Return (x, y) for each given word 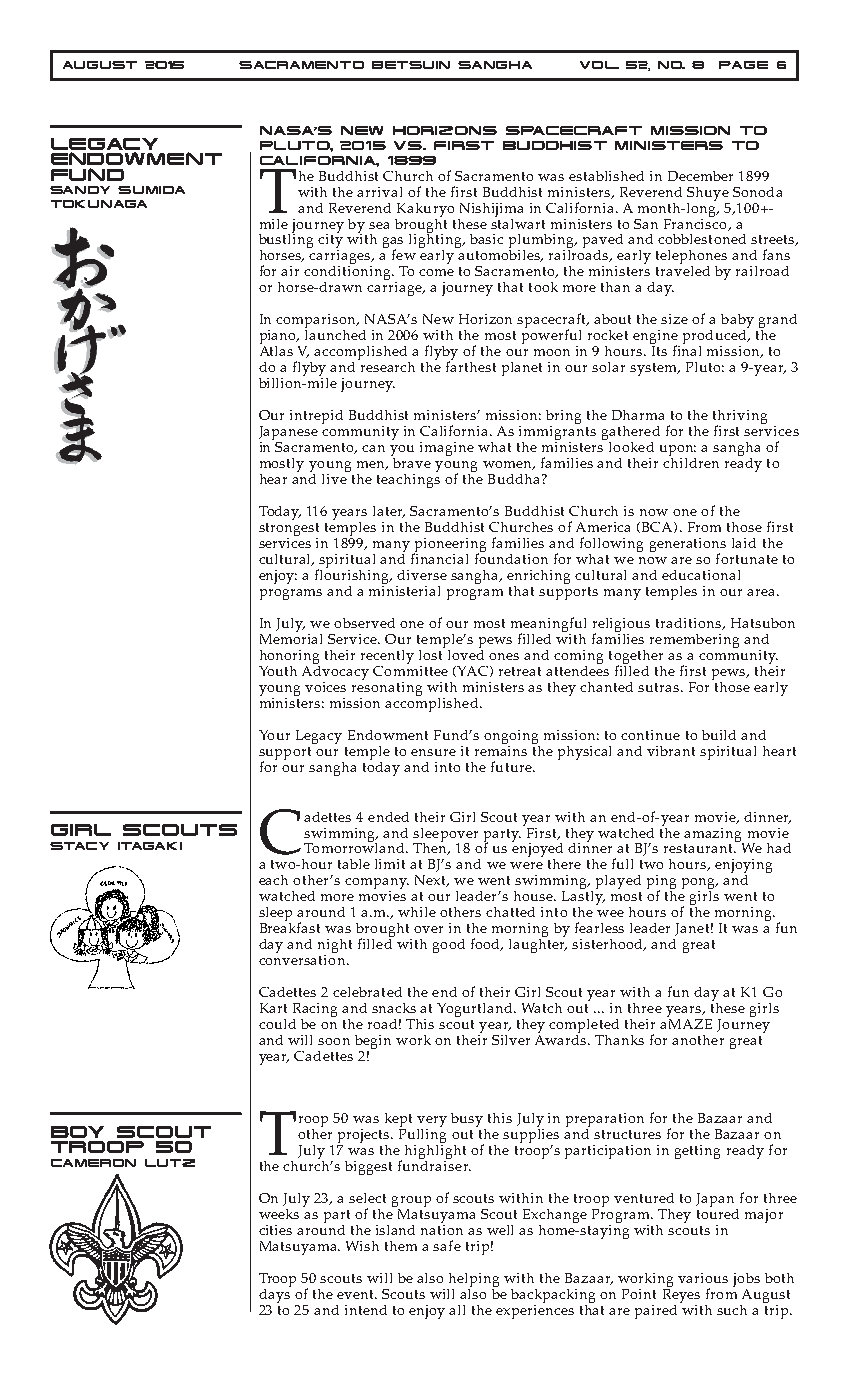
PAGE (743, 65)
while (417, 912)
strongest (289, 531)
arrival (379, 192)
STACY (79, 846)
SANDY (80, 190)
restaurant (699, 848)
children (691, 461)
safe (447, 1245)
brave (411, 461)
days (275, 1294)
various (703, 1278)
